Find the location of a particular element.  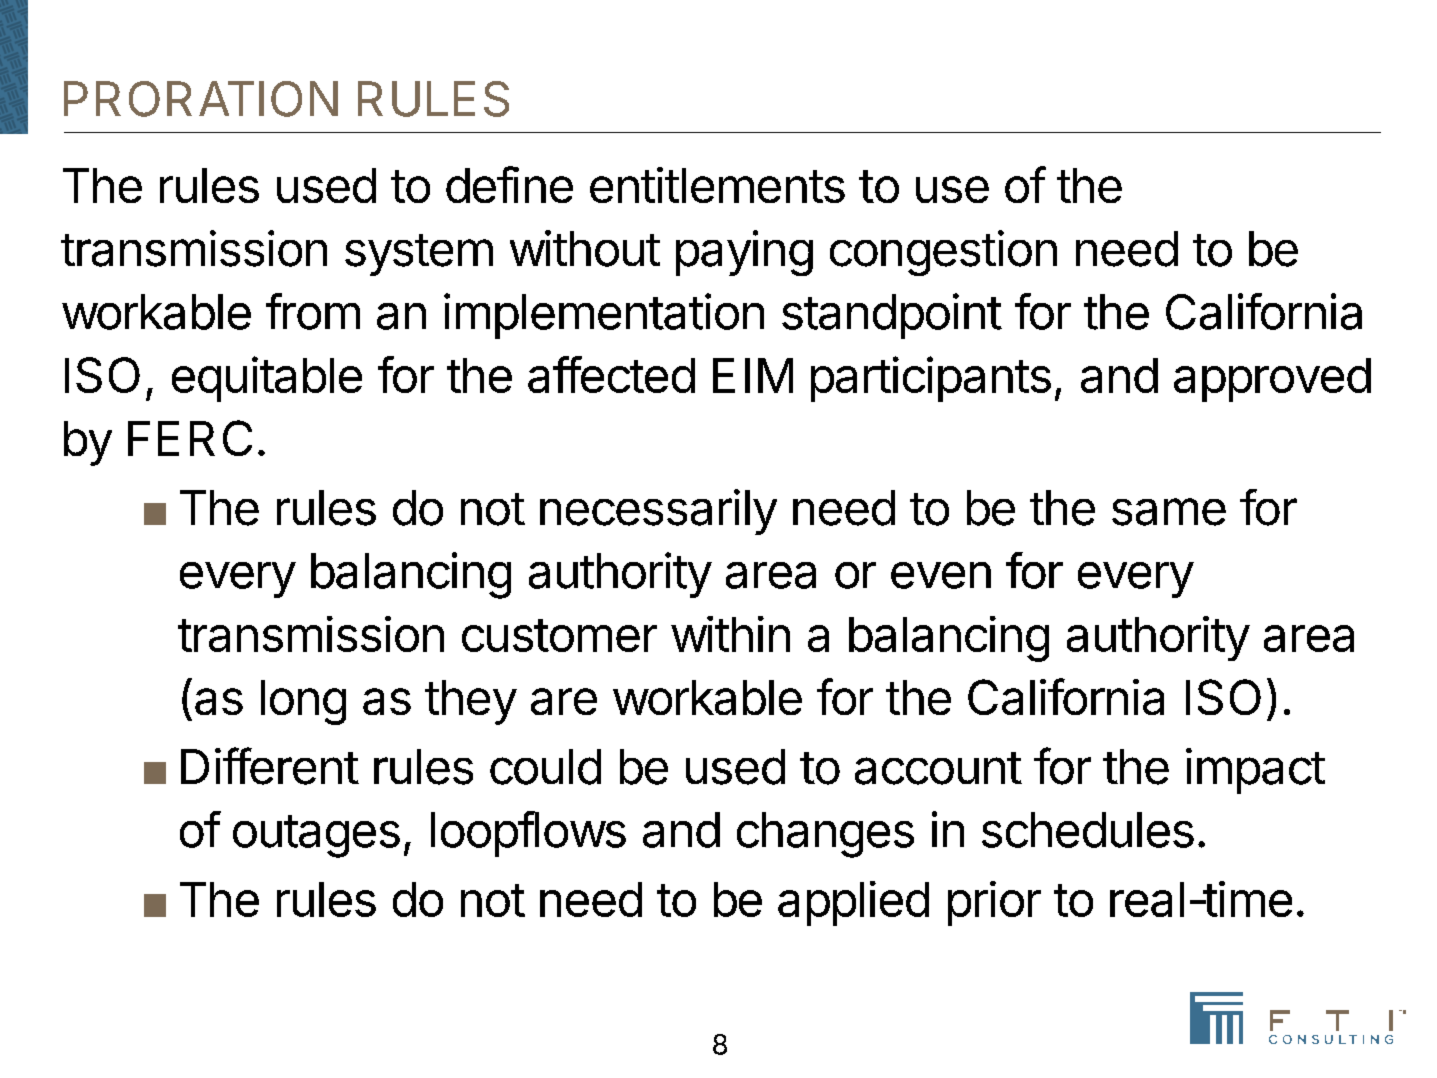

within is located at coordinates (730, 634).
